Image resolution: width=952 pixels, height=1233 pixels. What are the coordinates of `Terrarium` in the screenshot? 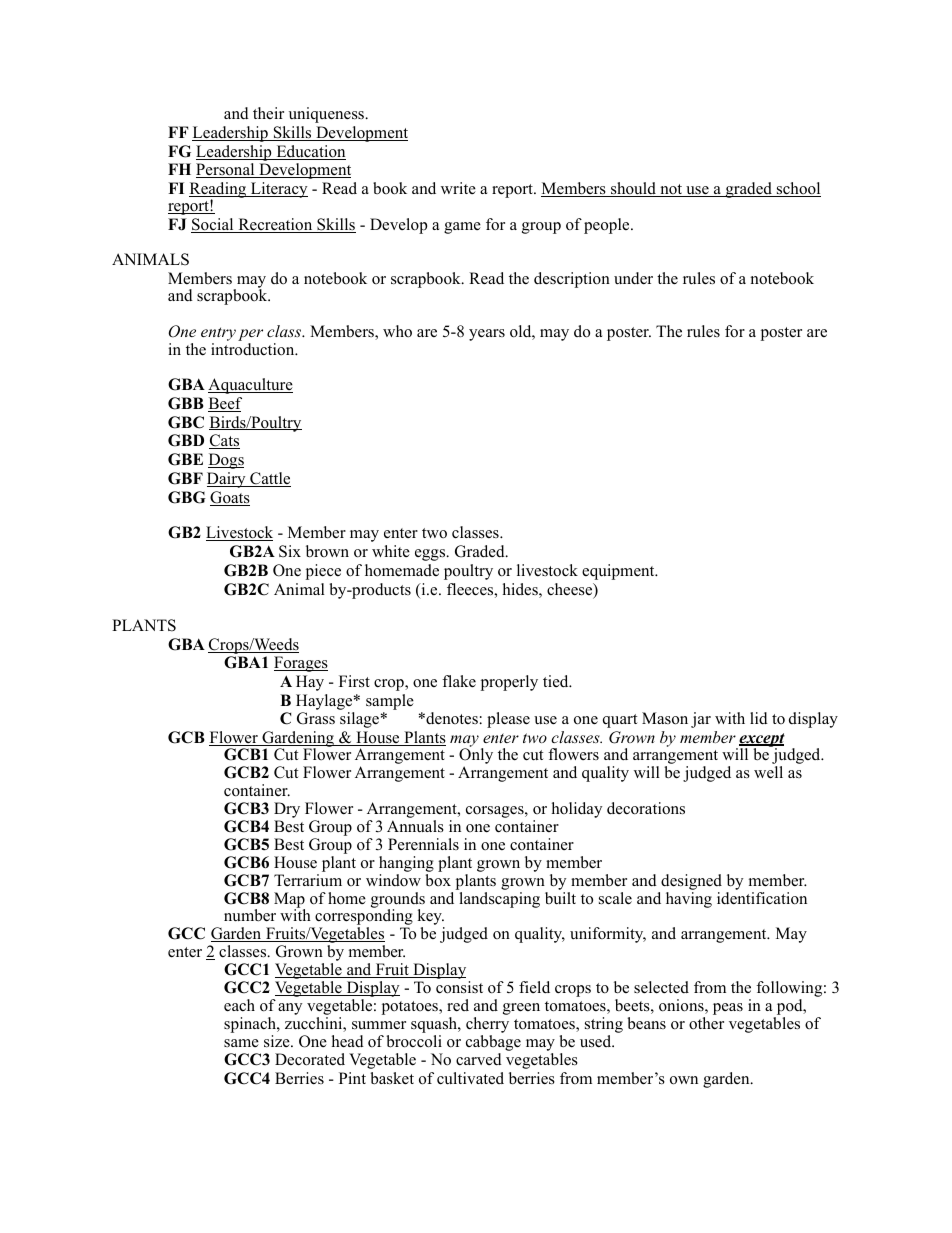 It's located at (308, 880).
